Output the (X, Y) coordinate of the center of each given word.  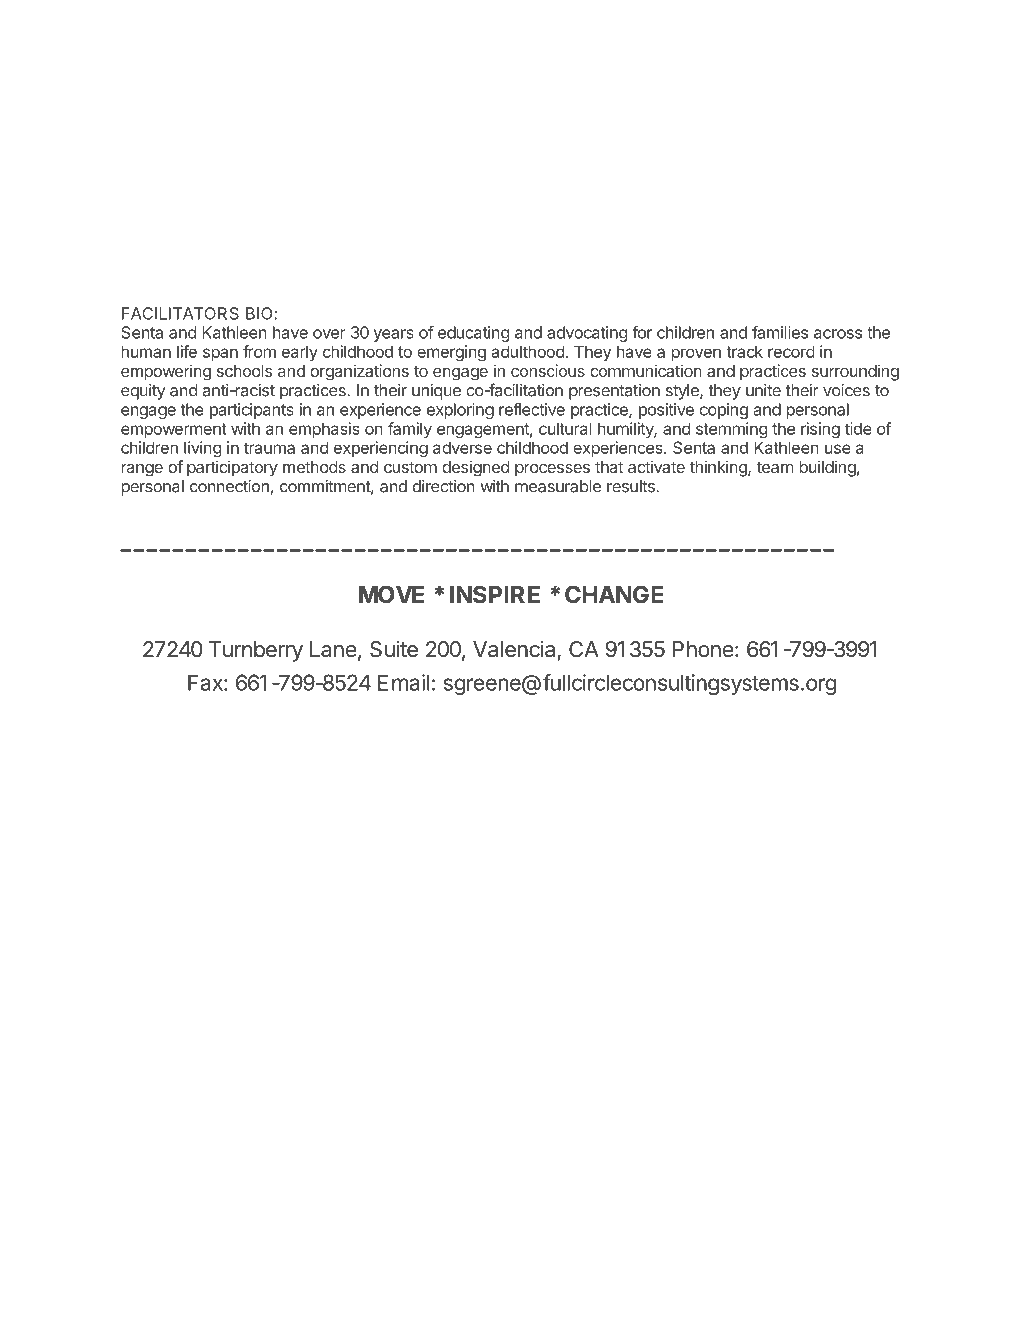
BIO (259, 313)
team (775, 467)
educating (473, 334)
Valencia (515, 650)
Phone (703, 649)
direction (444, 486)
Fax (206, 682)
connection (229, 486)
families (780, 332)
